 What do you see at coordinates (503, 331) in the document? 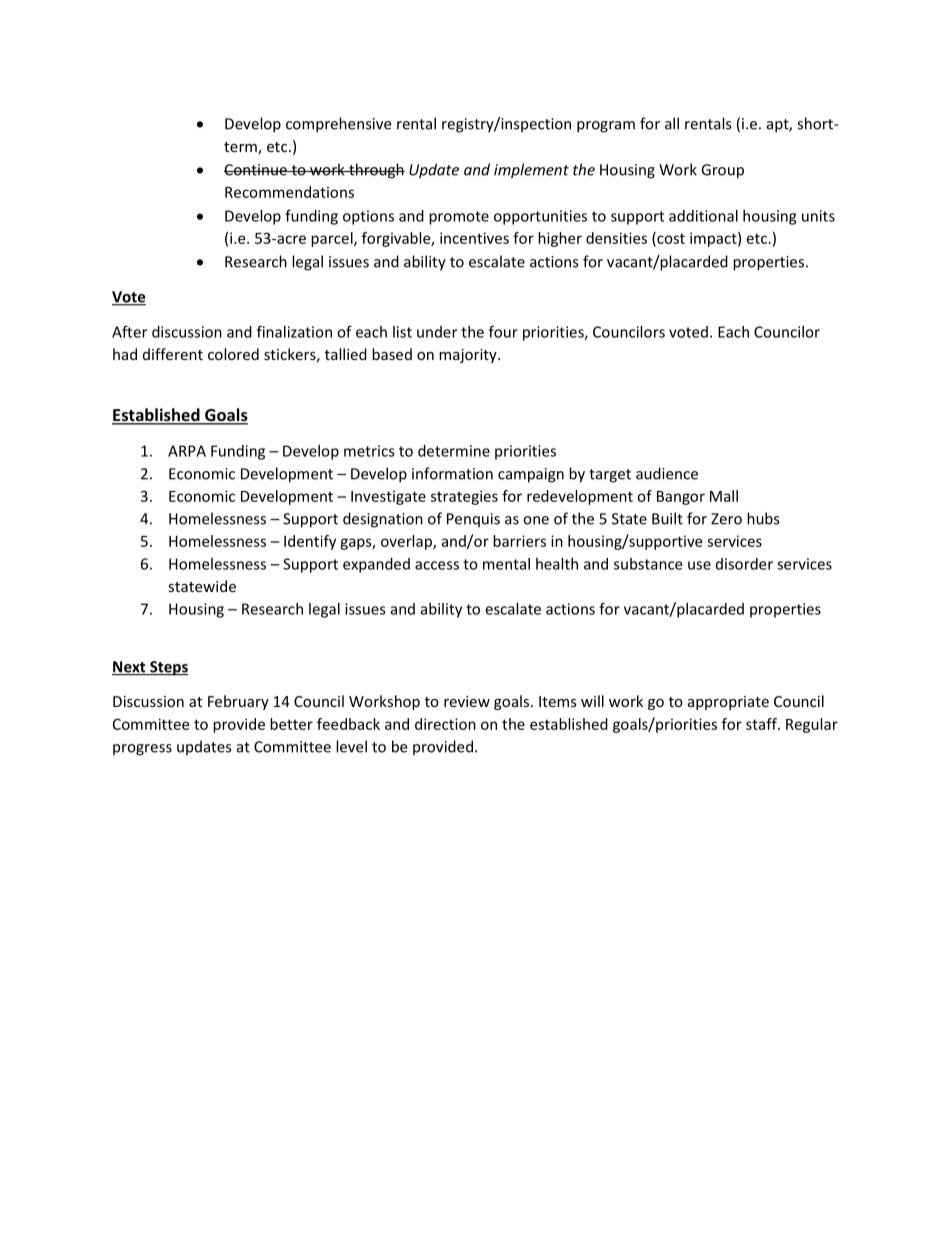
I see `four` at bounding box center [503, 331].
